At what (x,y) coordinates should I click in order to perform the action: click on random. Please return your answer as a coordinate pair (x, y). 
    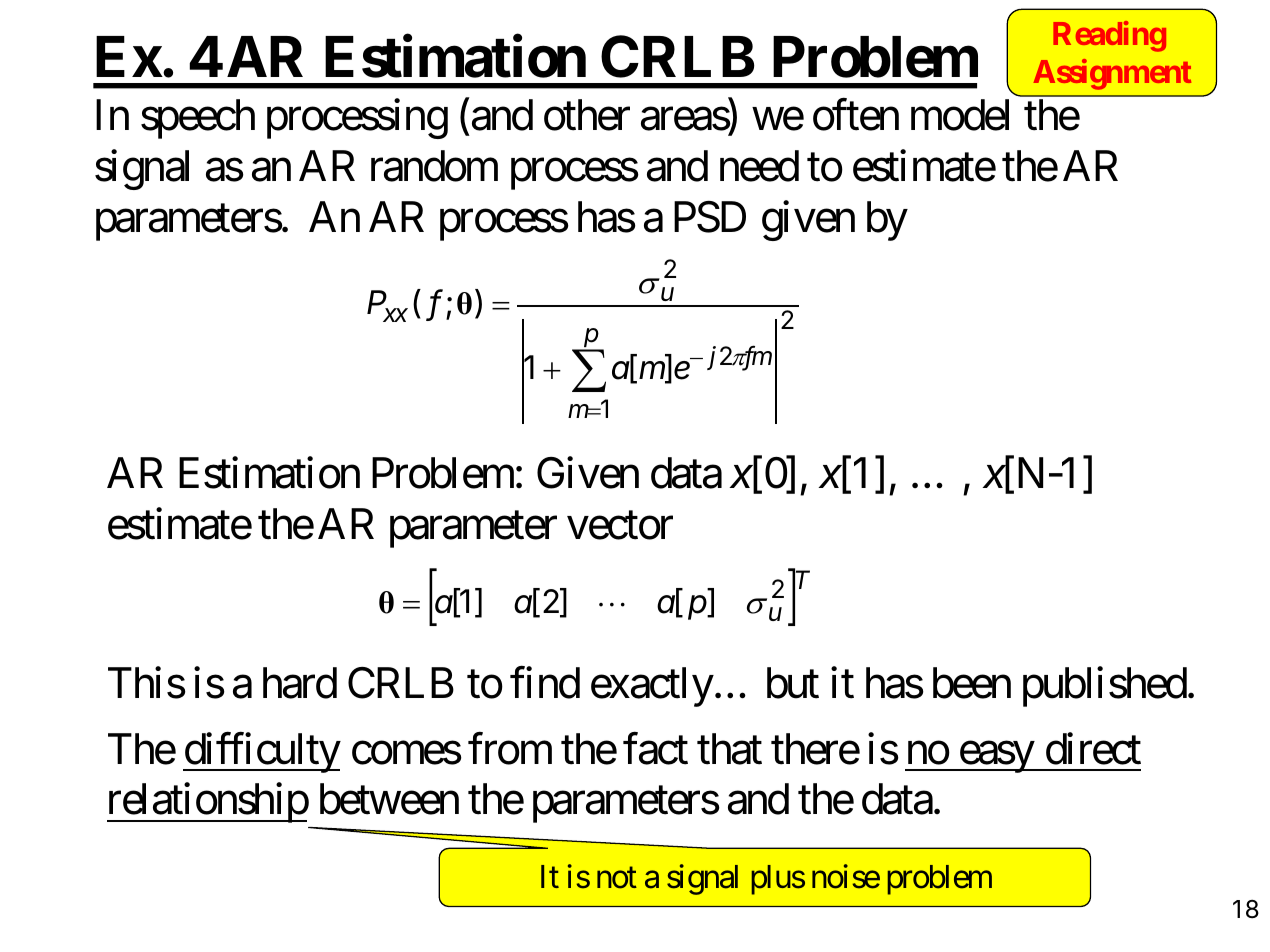
    Looking at the image, I should click on (434, 166).
